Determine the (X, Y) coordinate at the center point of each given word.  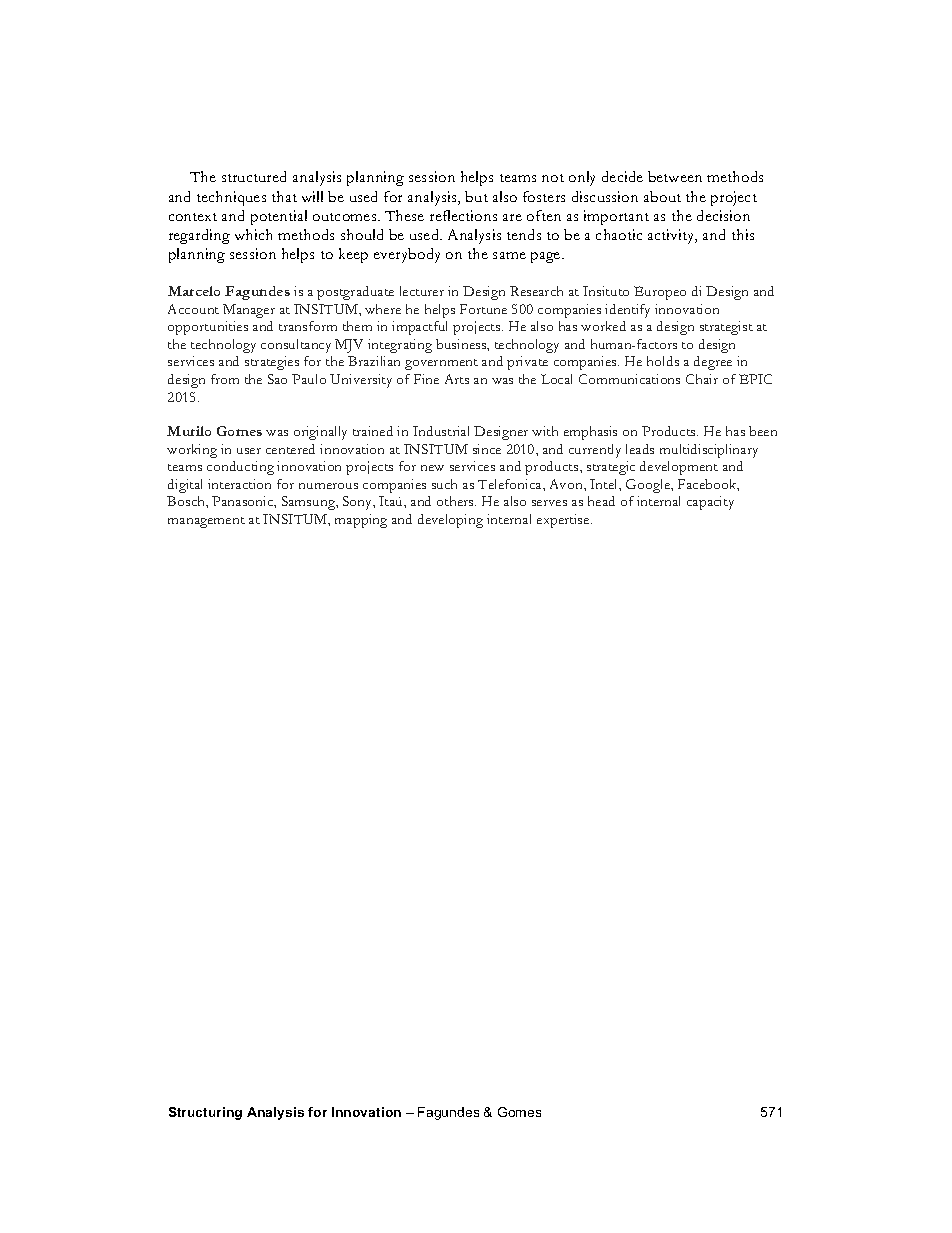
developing (450, 521)
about (662, 196)
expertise (564, 521)
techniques (231, 198)
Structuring (205, 1113)
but (476, 196)
